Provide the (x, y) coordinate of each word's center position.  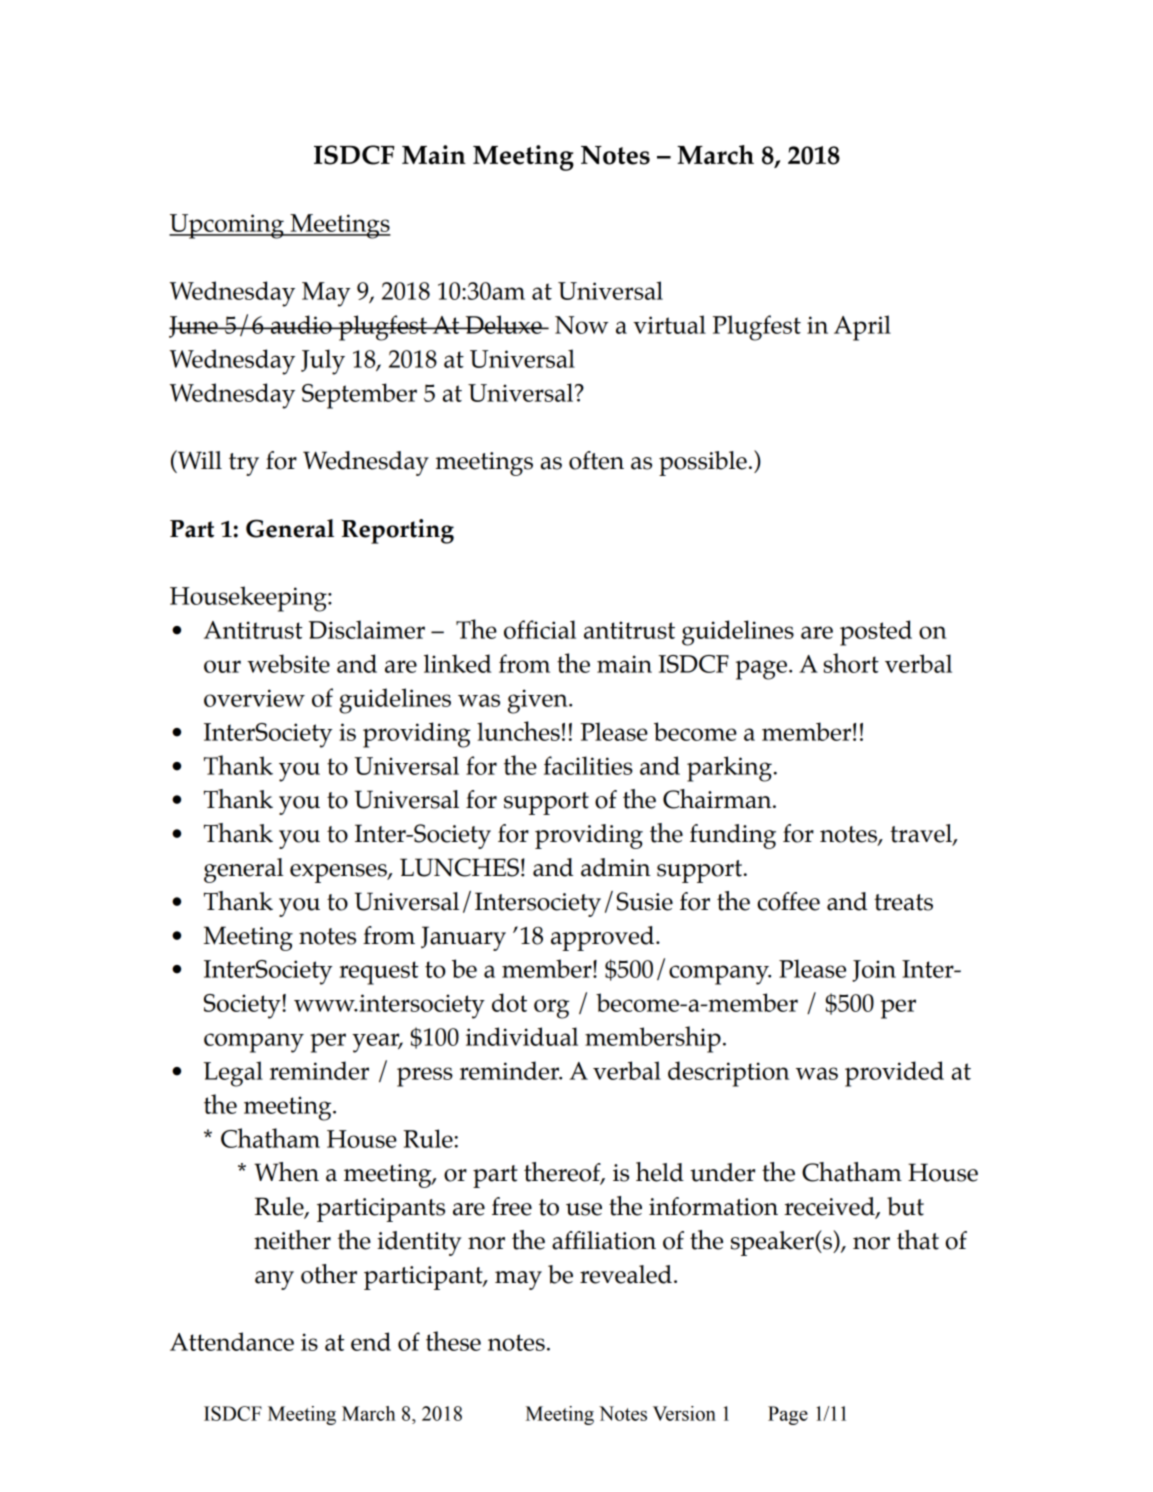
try (244, 464)
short (851, 663)
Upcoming (227, 226)
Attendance (232, 1341)
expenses (339, 873)
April (862, 328)
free (512, 1206)
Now (581, 325)
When (286, 1172)
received (830, 1207)
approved (604, 938)
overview (254, 698)
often (596, 460)
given (539, 701)
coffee (788, 901)
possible (703, 463)
